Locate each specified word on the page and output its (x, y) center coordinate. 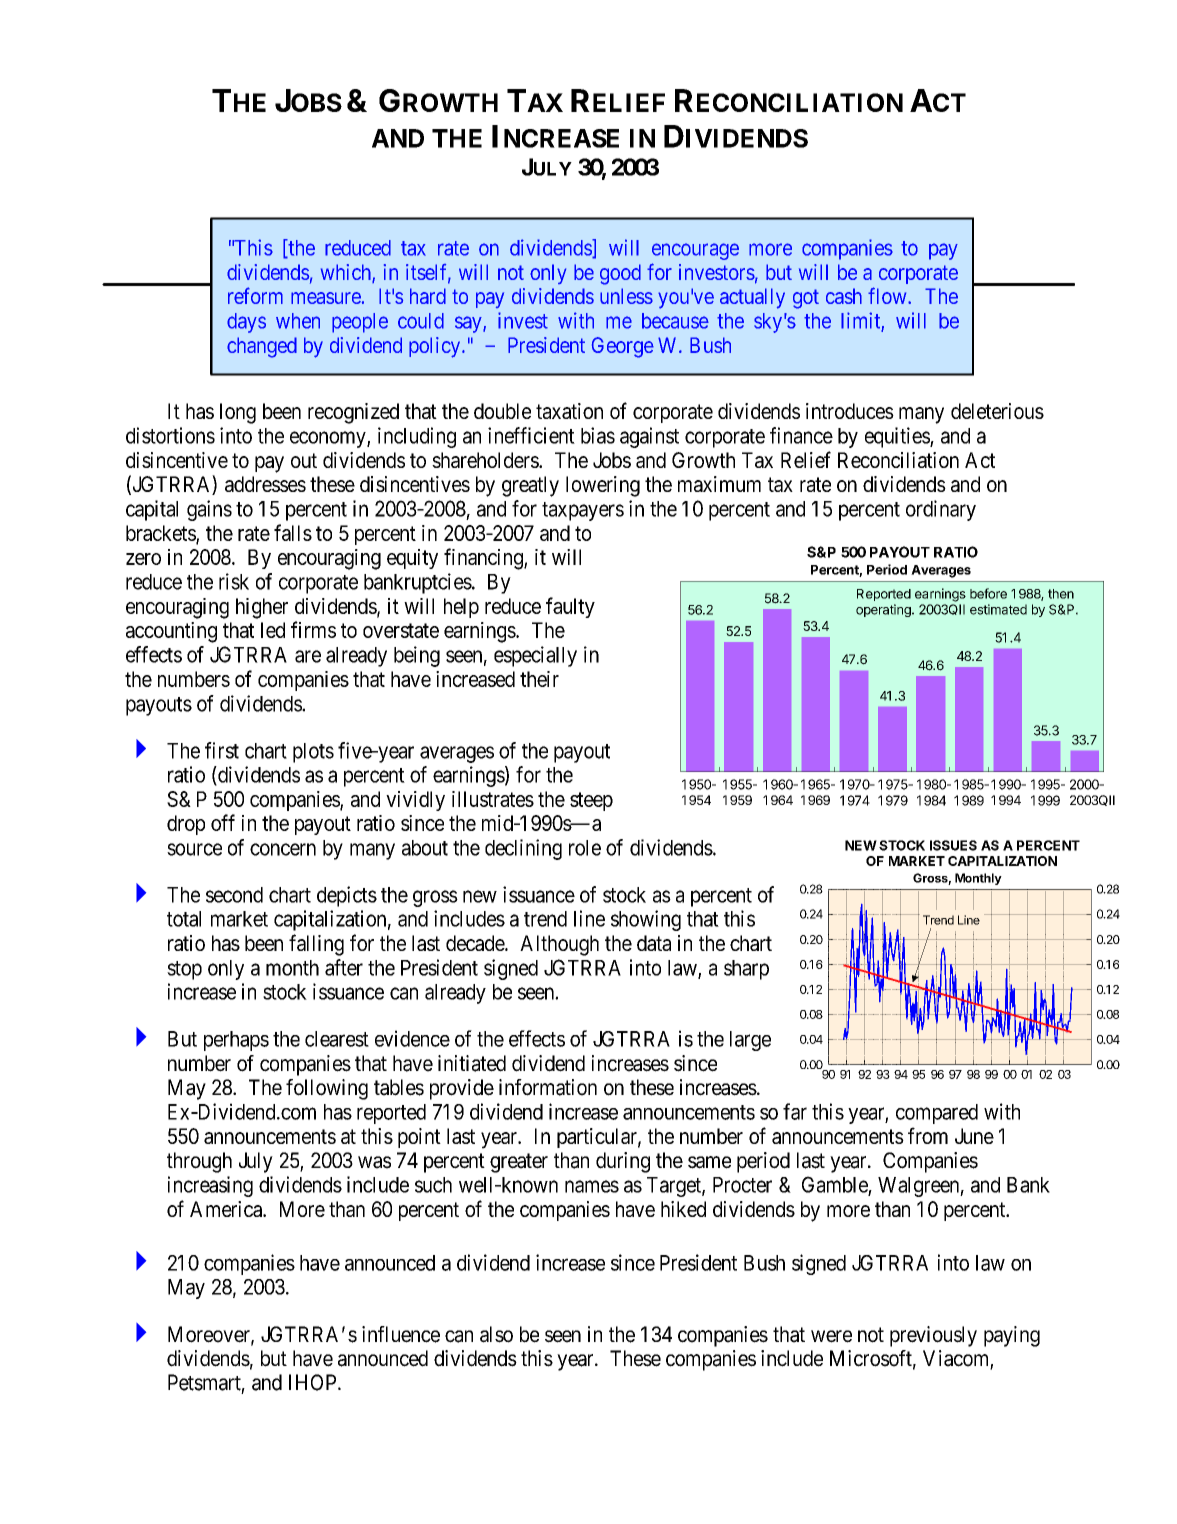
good (620, 274)
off (223, 822)
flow (888, 295)
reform (255, 295)
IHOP (314, 1382)
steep (591, 801)
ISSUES (953, 845)
